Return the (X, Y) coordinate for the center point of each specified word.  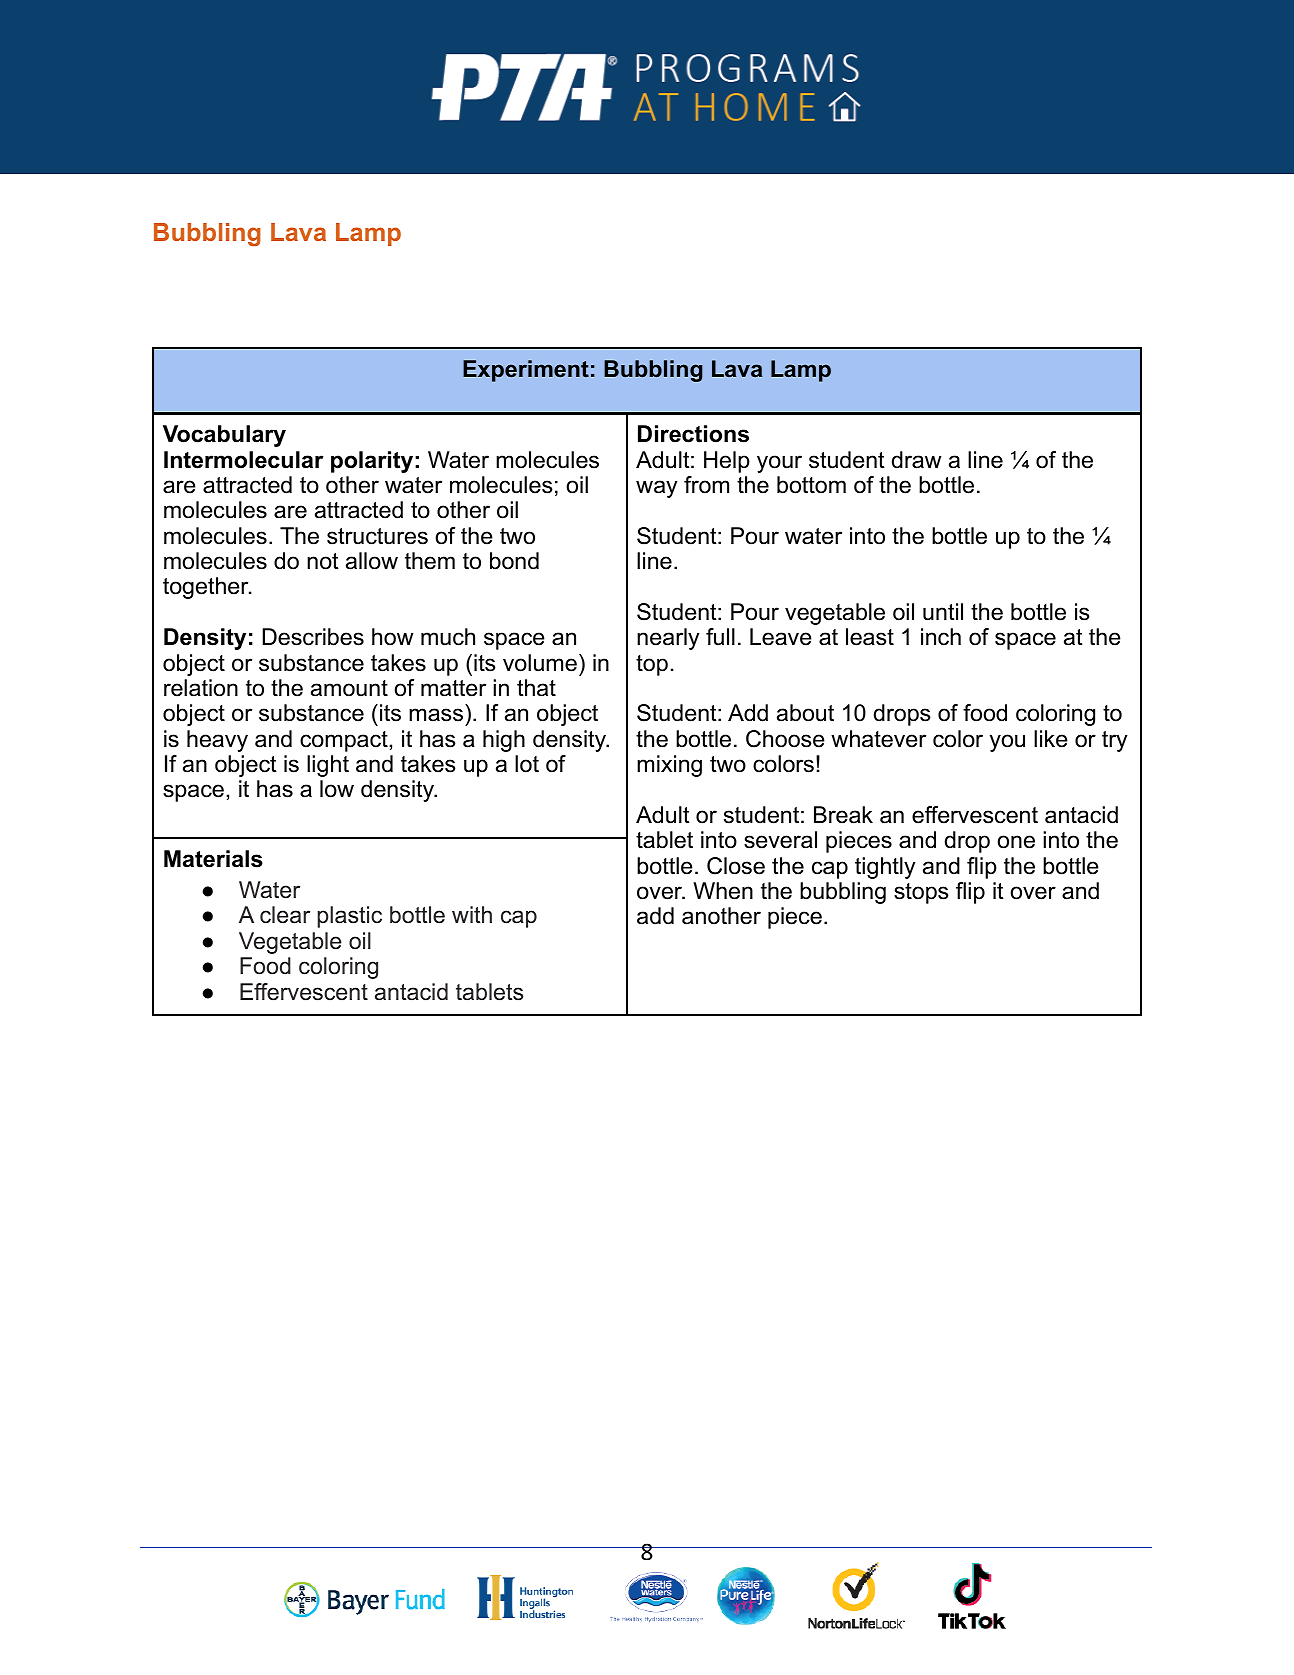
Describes (313, 637)
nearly (668, 639)
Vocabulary (224, 436)
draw (917, 460)
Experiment (526, 371)
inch (941, 637)
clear (285, 915)
